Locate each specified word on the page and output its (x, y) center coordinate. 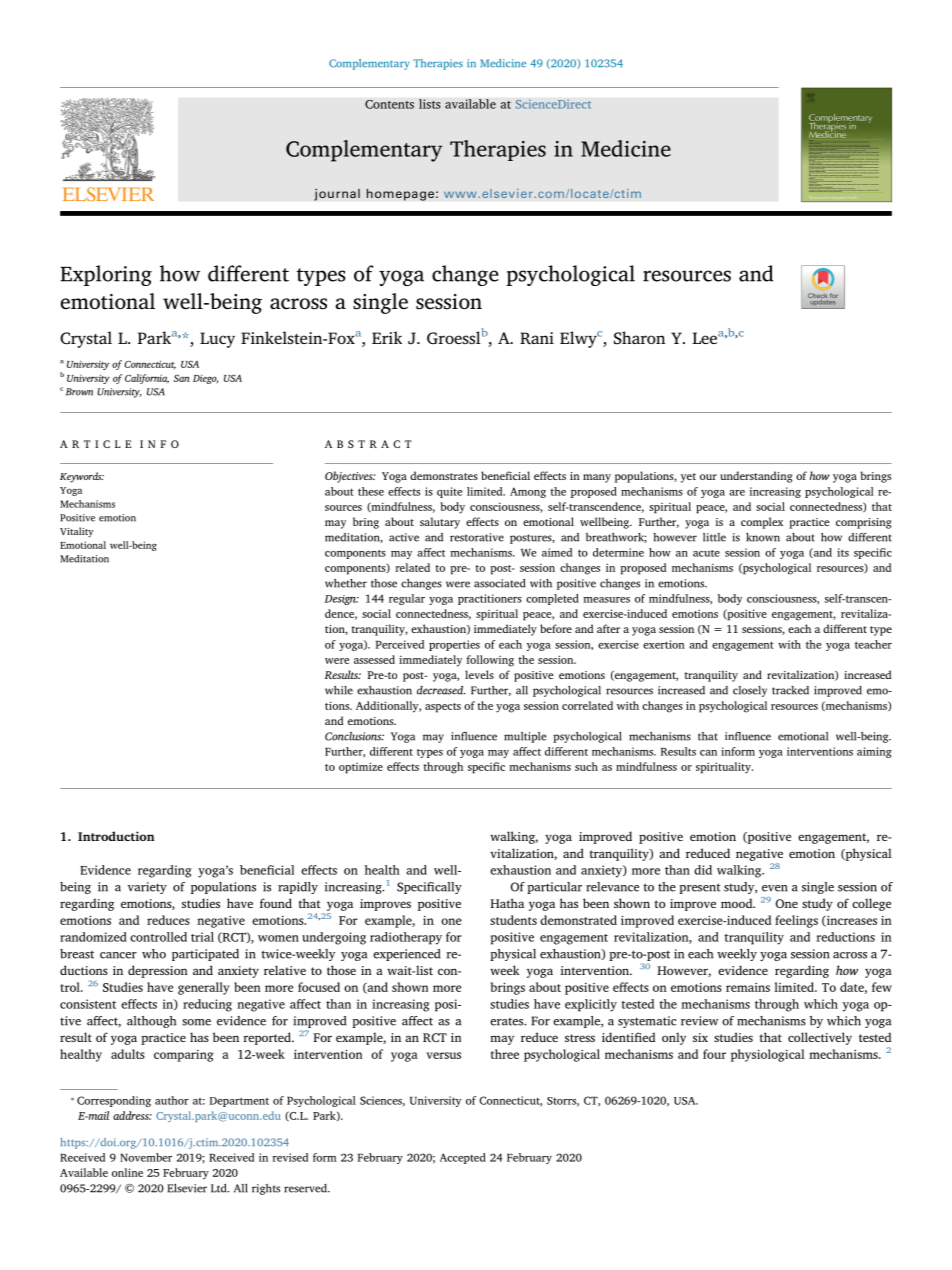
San (182, 378)
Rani (537, 338)
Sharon (639, 338)
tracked (790, 690)
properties (454, 645)
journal (337, 194)
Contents (389, 104)
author (172, 1100)
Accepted (463, 1158)
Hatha (507, 903)
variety (147, 888)
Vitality (77, 532)
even (775, 888)
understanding (756, 477)
